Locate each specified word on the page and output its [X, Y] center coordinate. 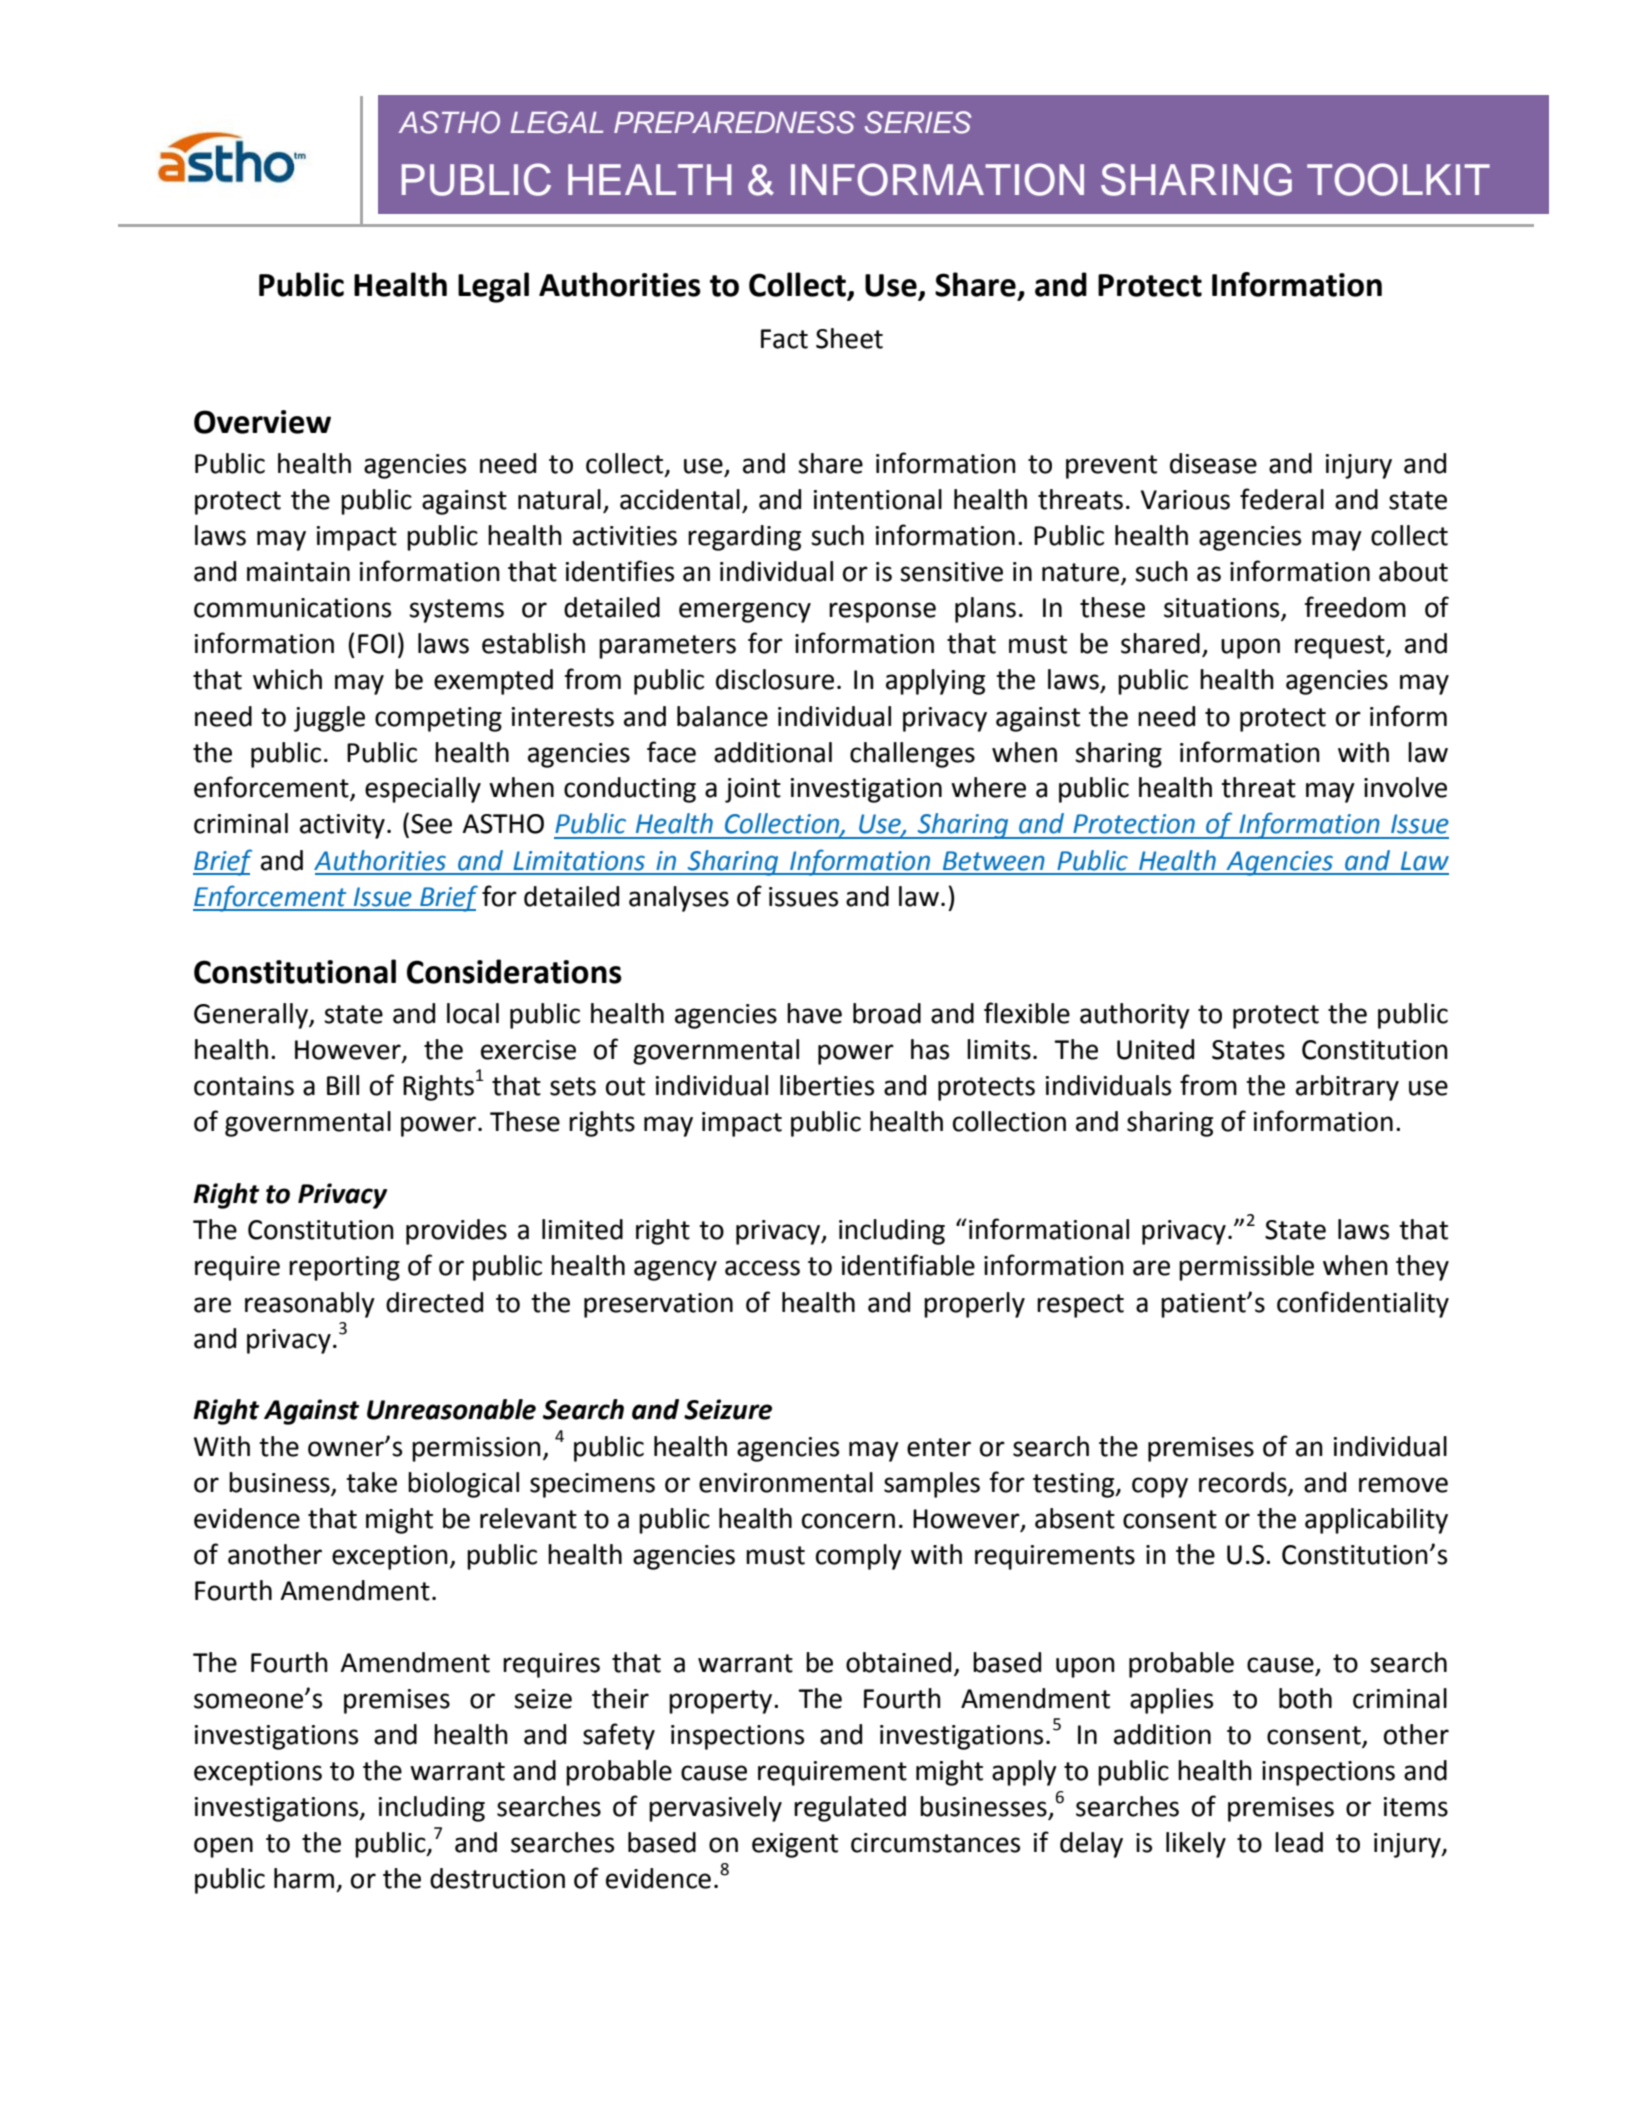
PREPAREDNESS [734, 122]
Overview [262, 422]
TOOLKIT [1398, 179]
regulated [850, 1809]
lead [1299, 1842]
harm [304, 1878]
